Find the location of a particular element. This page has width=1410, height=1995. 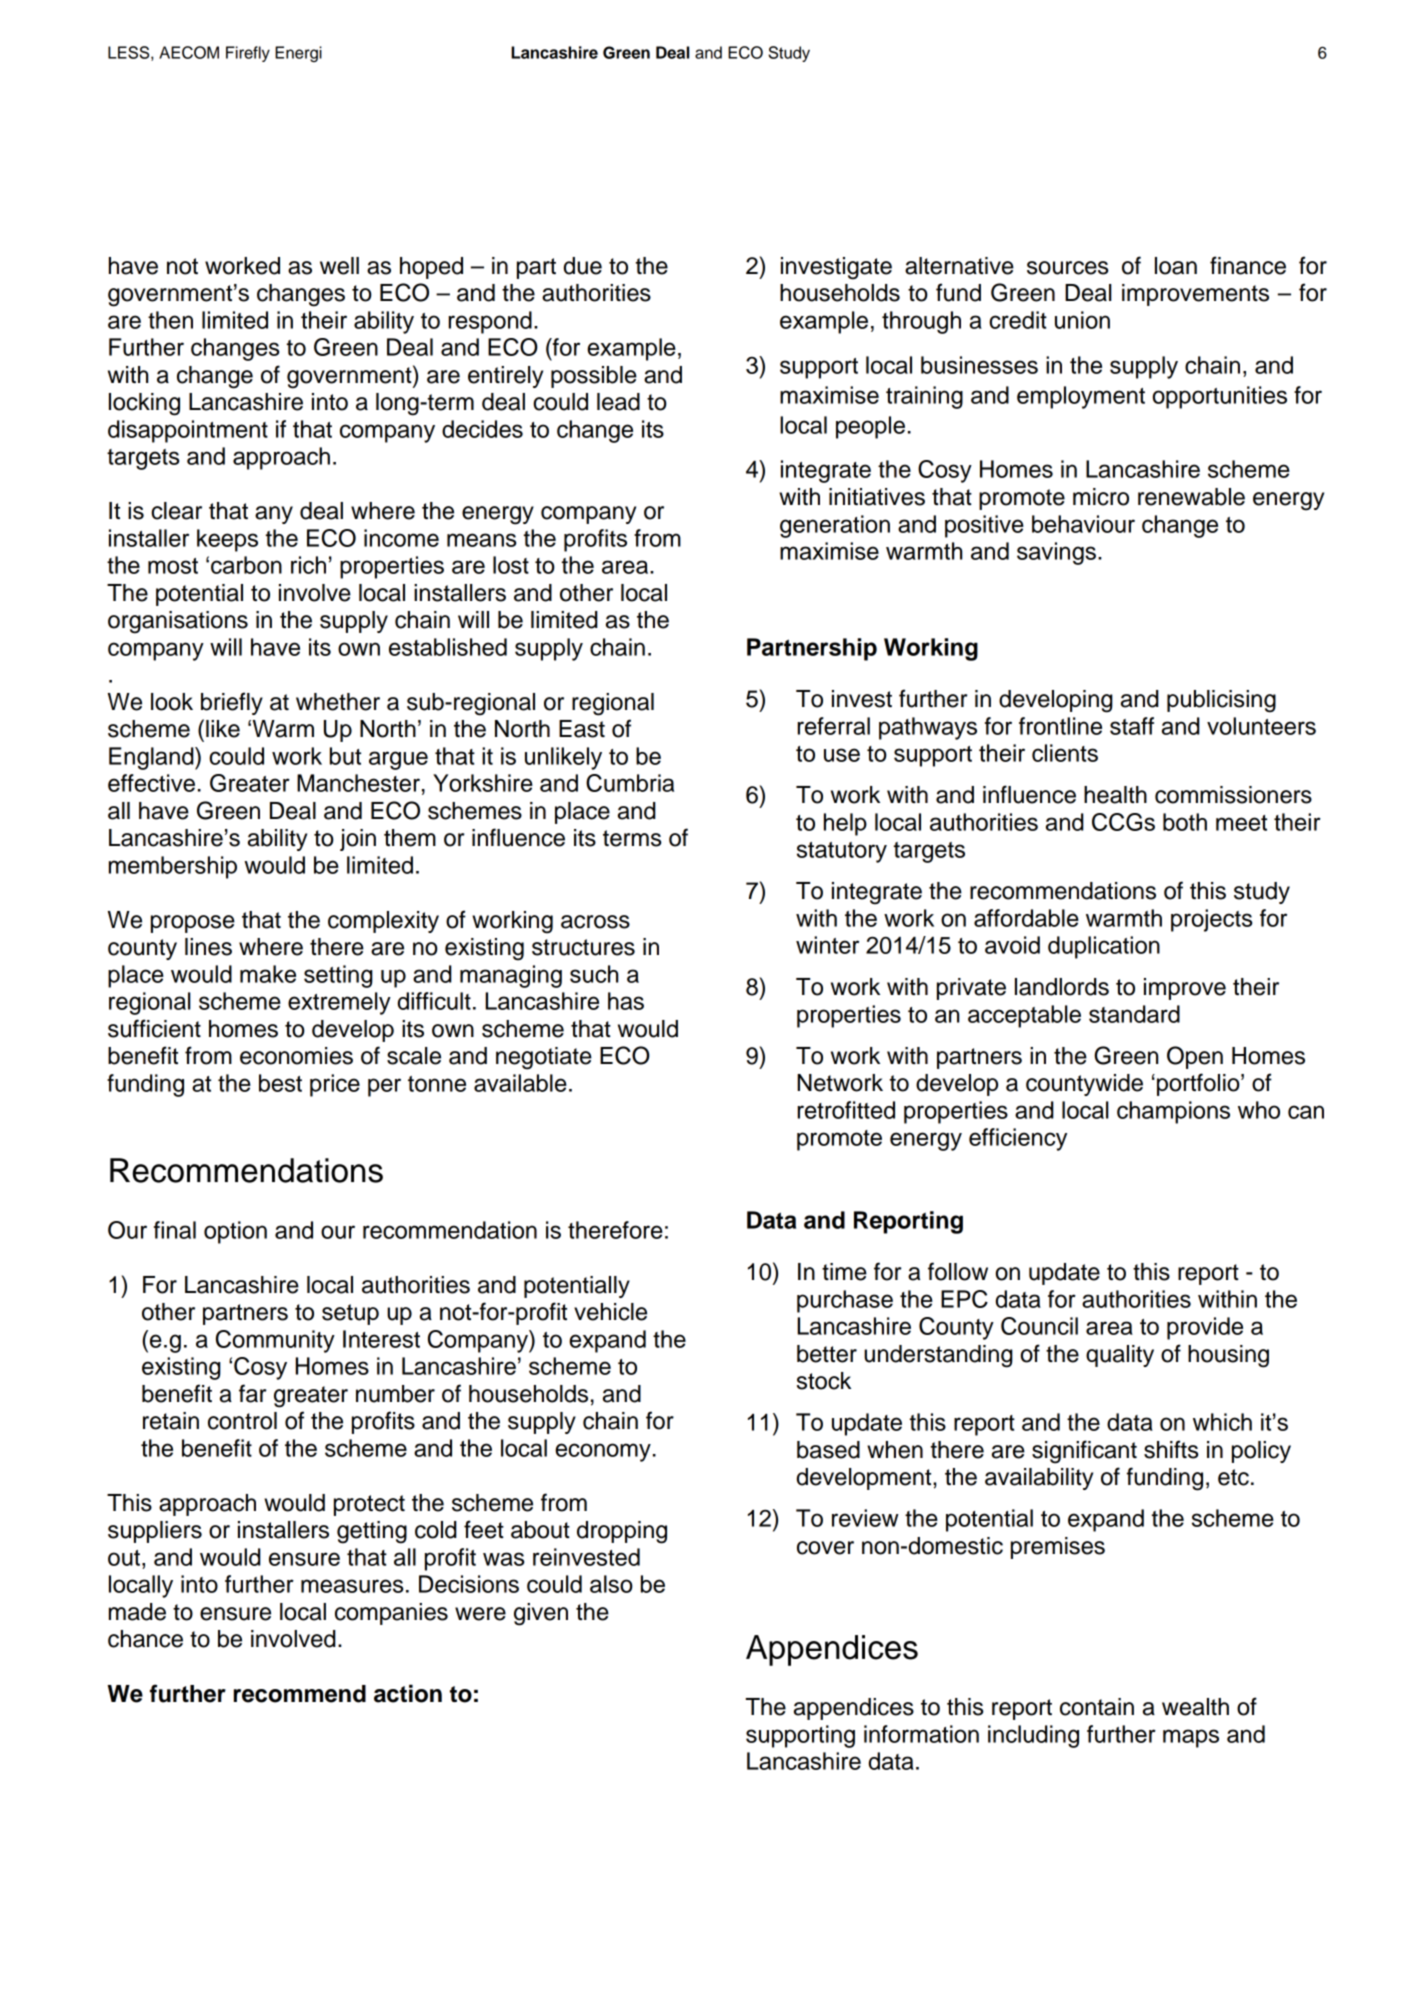

quality is located at coordinates (1120, 1356).
